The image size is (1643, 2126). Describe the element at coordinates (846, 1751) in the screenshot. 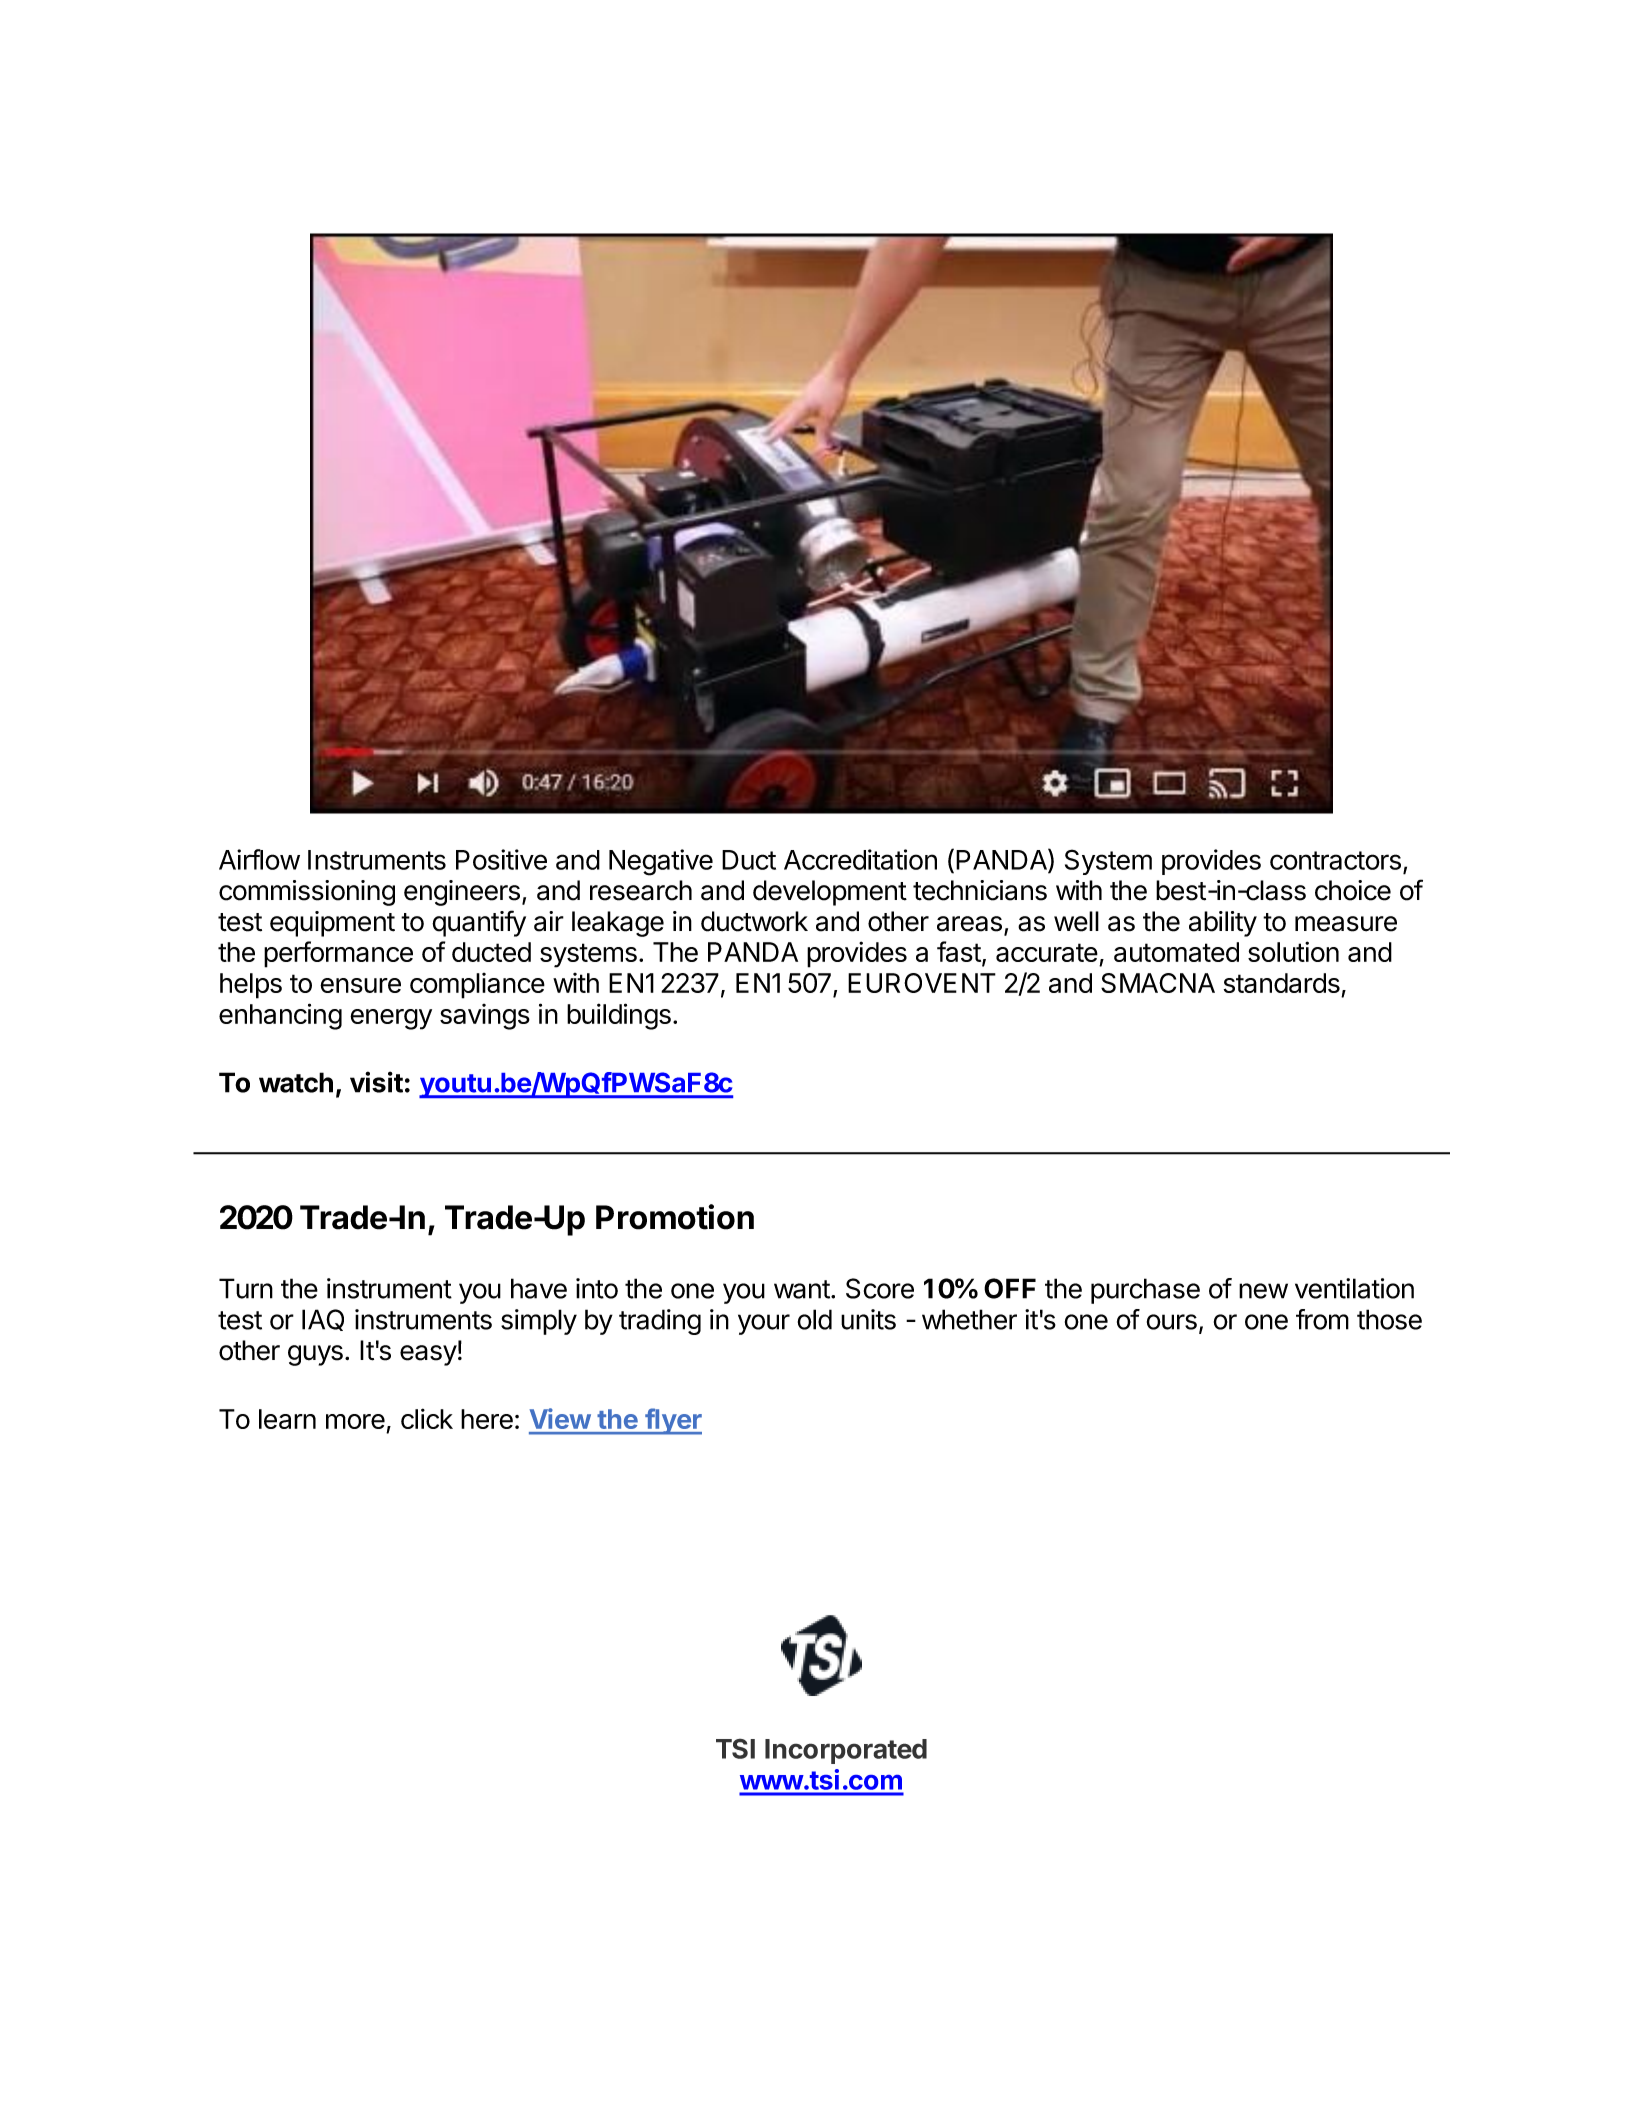

I see `Incorporated` at that location.
